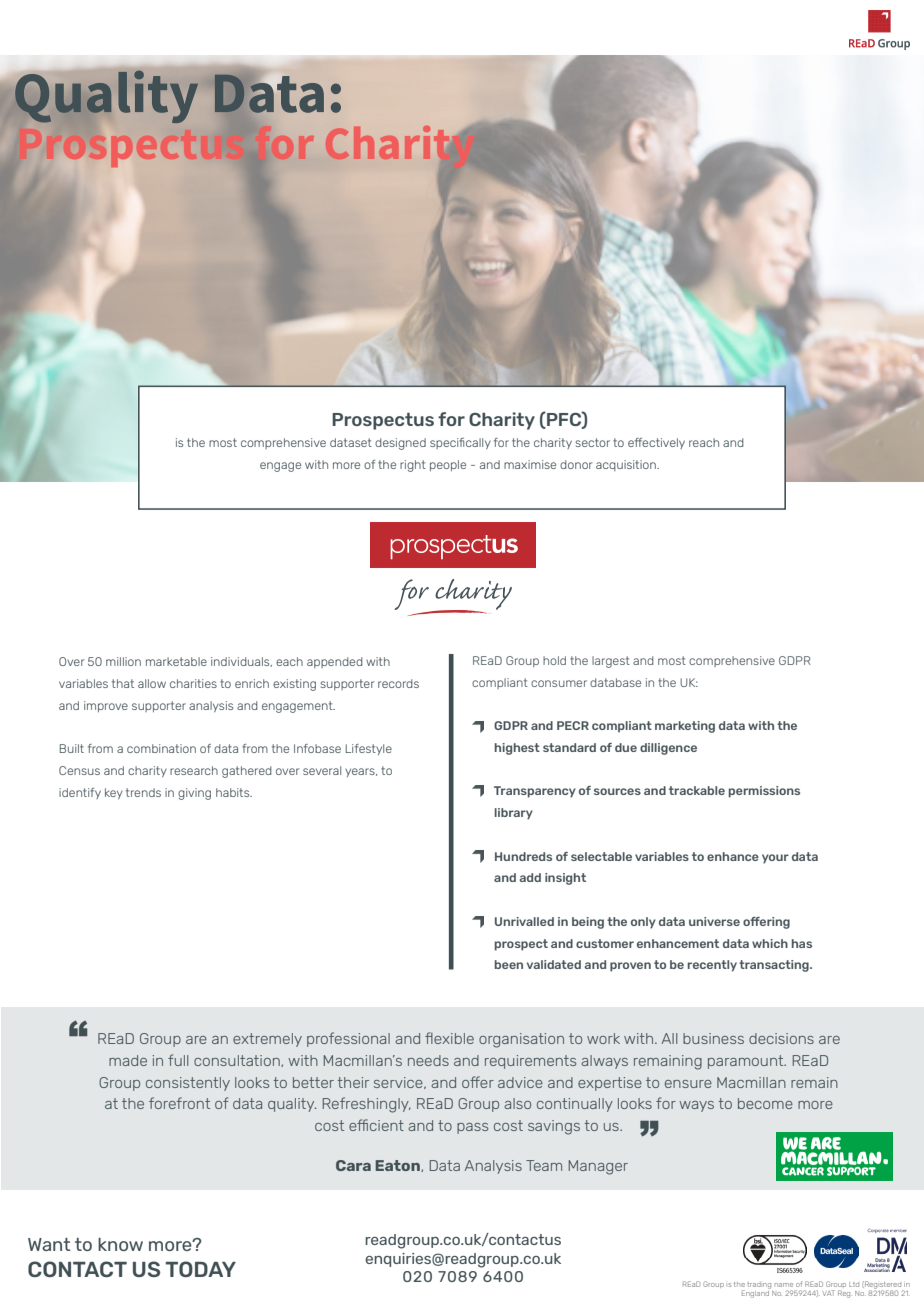  I want to click on trends, so click(143, 792).
